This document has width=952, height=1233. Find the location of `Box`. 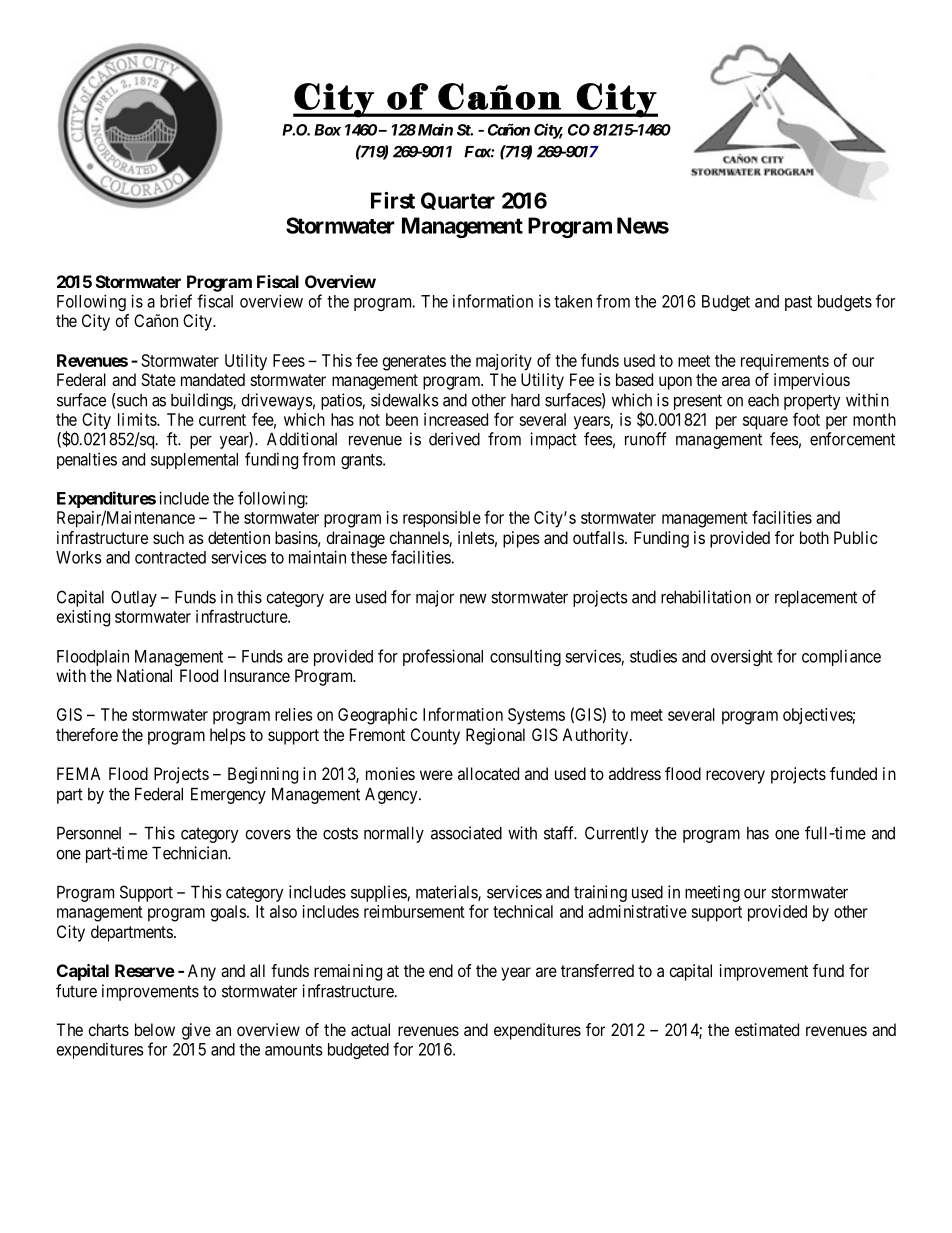

Box is located at coordinates (327, 130).
